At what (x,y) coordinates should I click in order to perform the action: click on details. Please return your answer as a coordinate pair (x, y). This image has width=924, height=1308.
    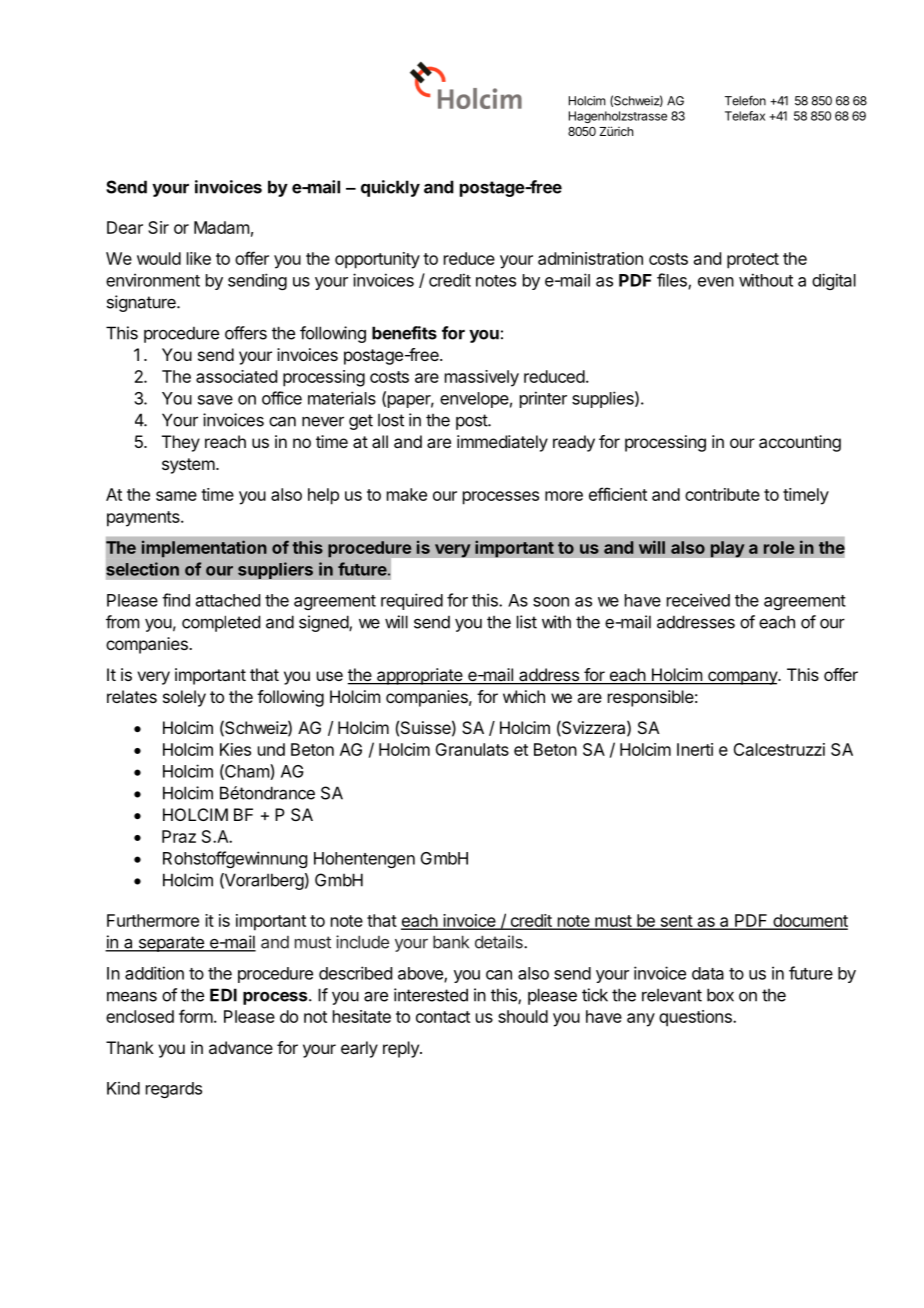
    Looking at the image, I should click on (500, 942).
